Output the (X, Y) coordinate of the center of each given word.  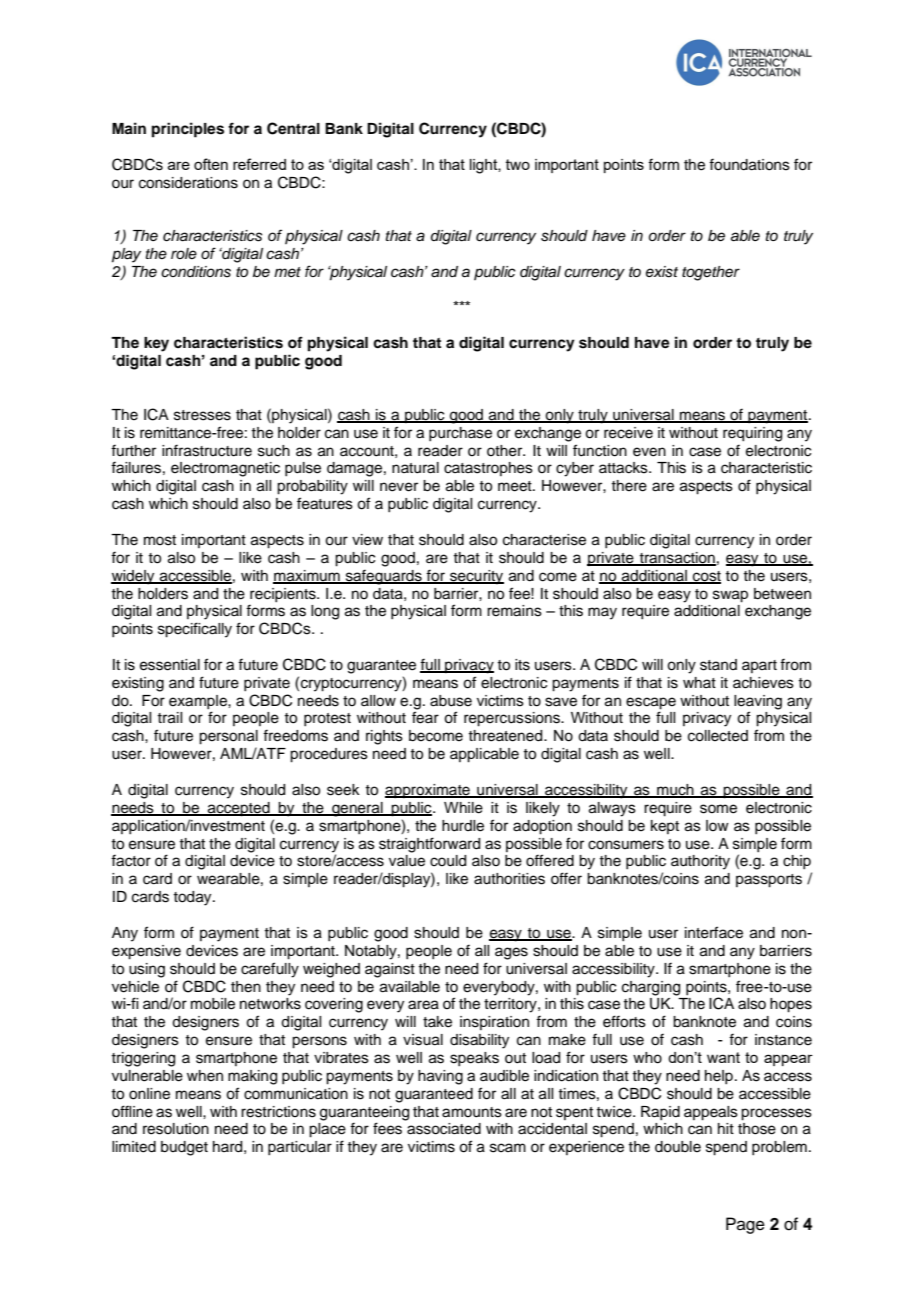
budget (184, 1148)
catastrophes (488, 469)
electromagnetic (225, 469)
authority (700, 862)
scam (508, 1148)
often (211, 164)
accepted (239, 809)
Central (293, 128)
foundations (749, 164)
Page (745, 1225)
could (448, 861)
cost (706, 577)
